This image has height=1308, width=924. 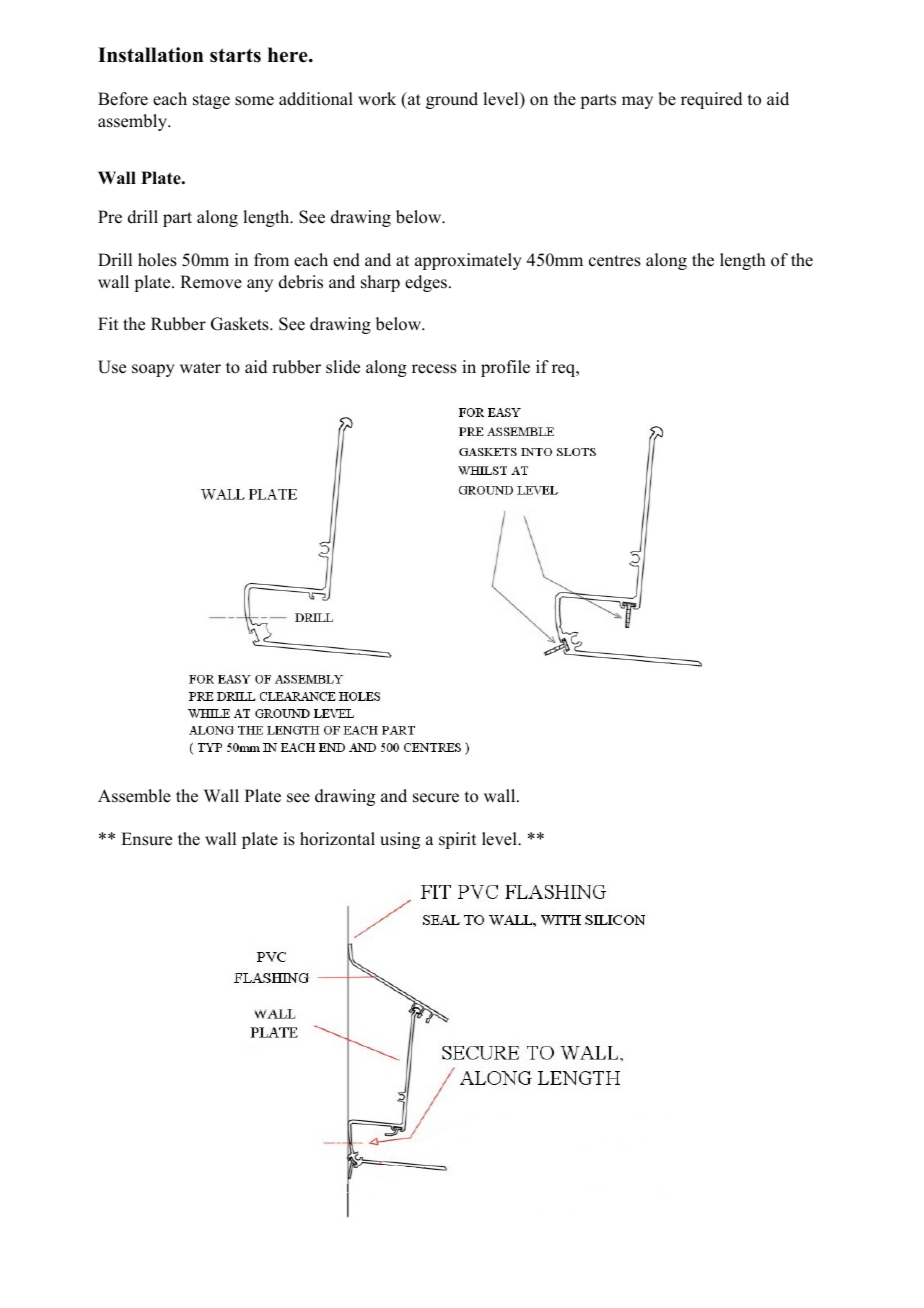 I want to click on soapy, so click(x=153, y=370).
